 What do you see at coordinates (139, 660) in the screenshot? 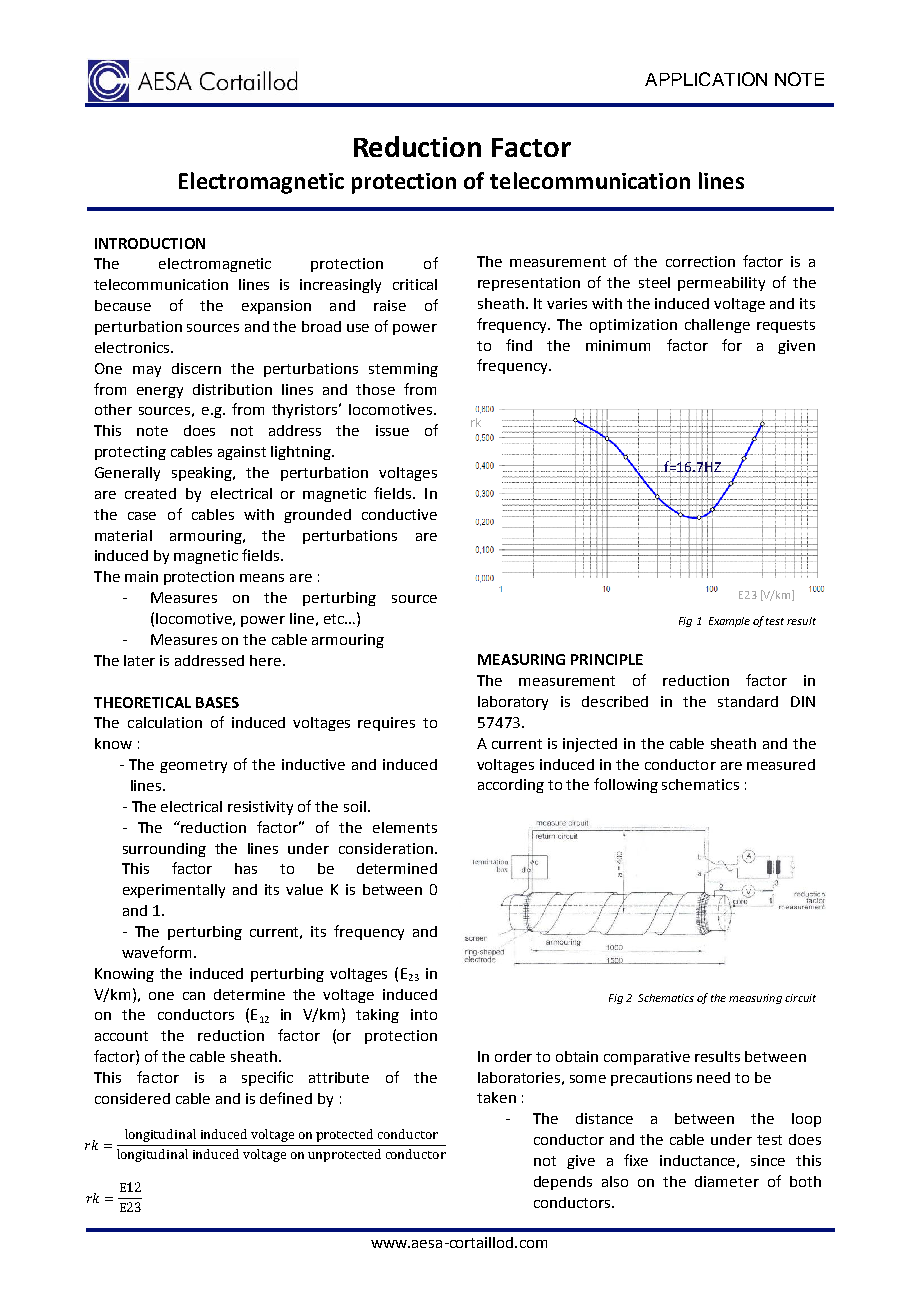
I see `later` at bounding box center [139, 660].
